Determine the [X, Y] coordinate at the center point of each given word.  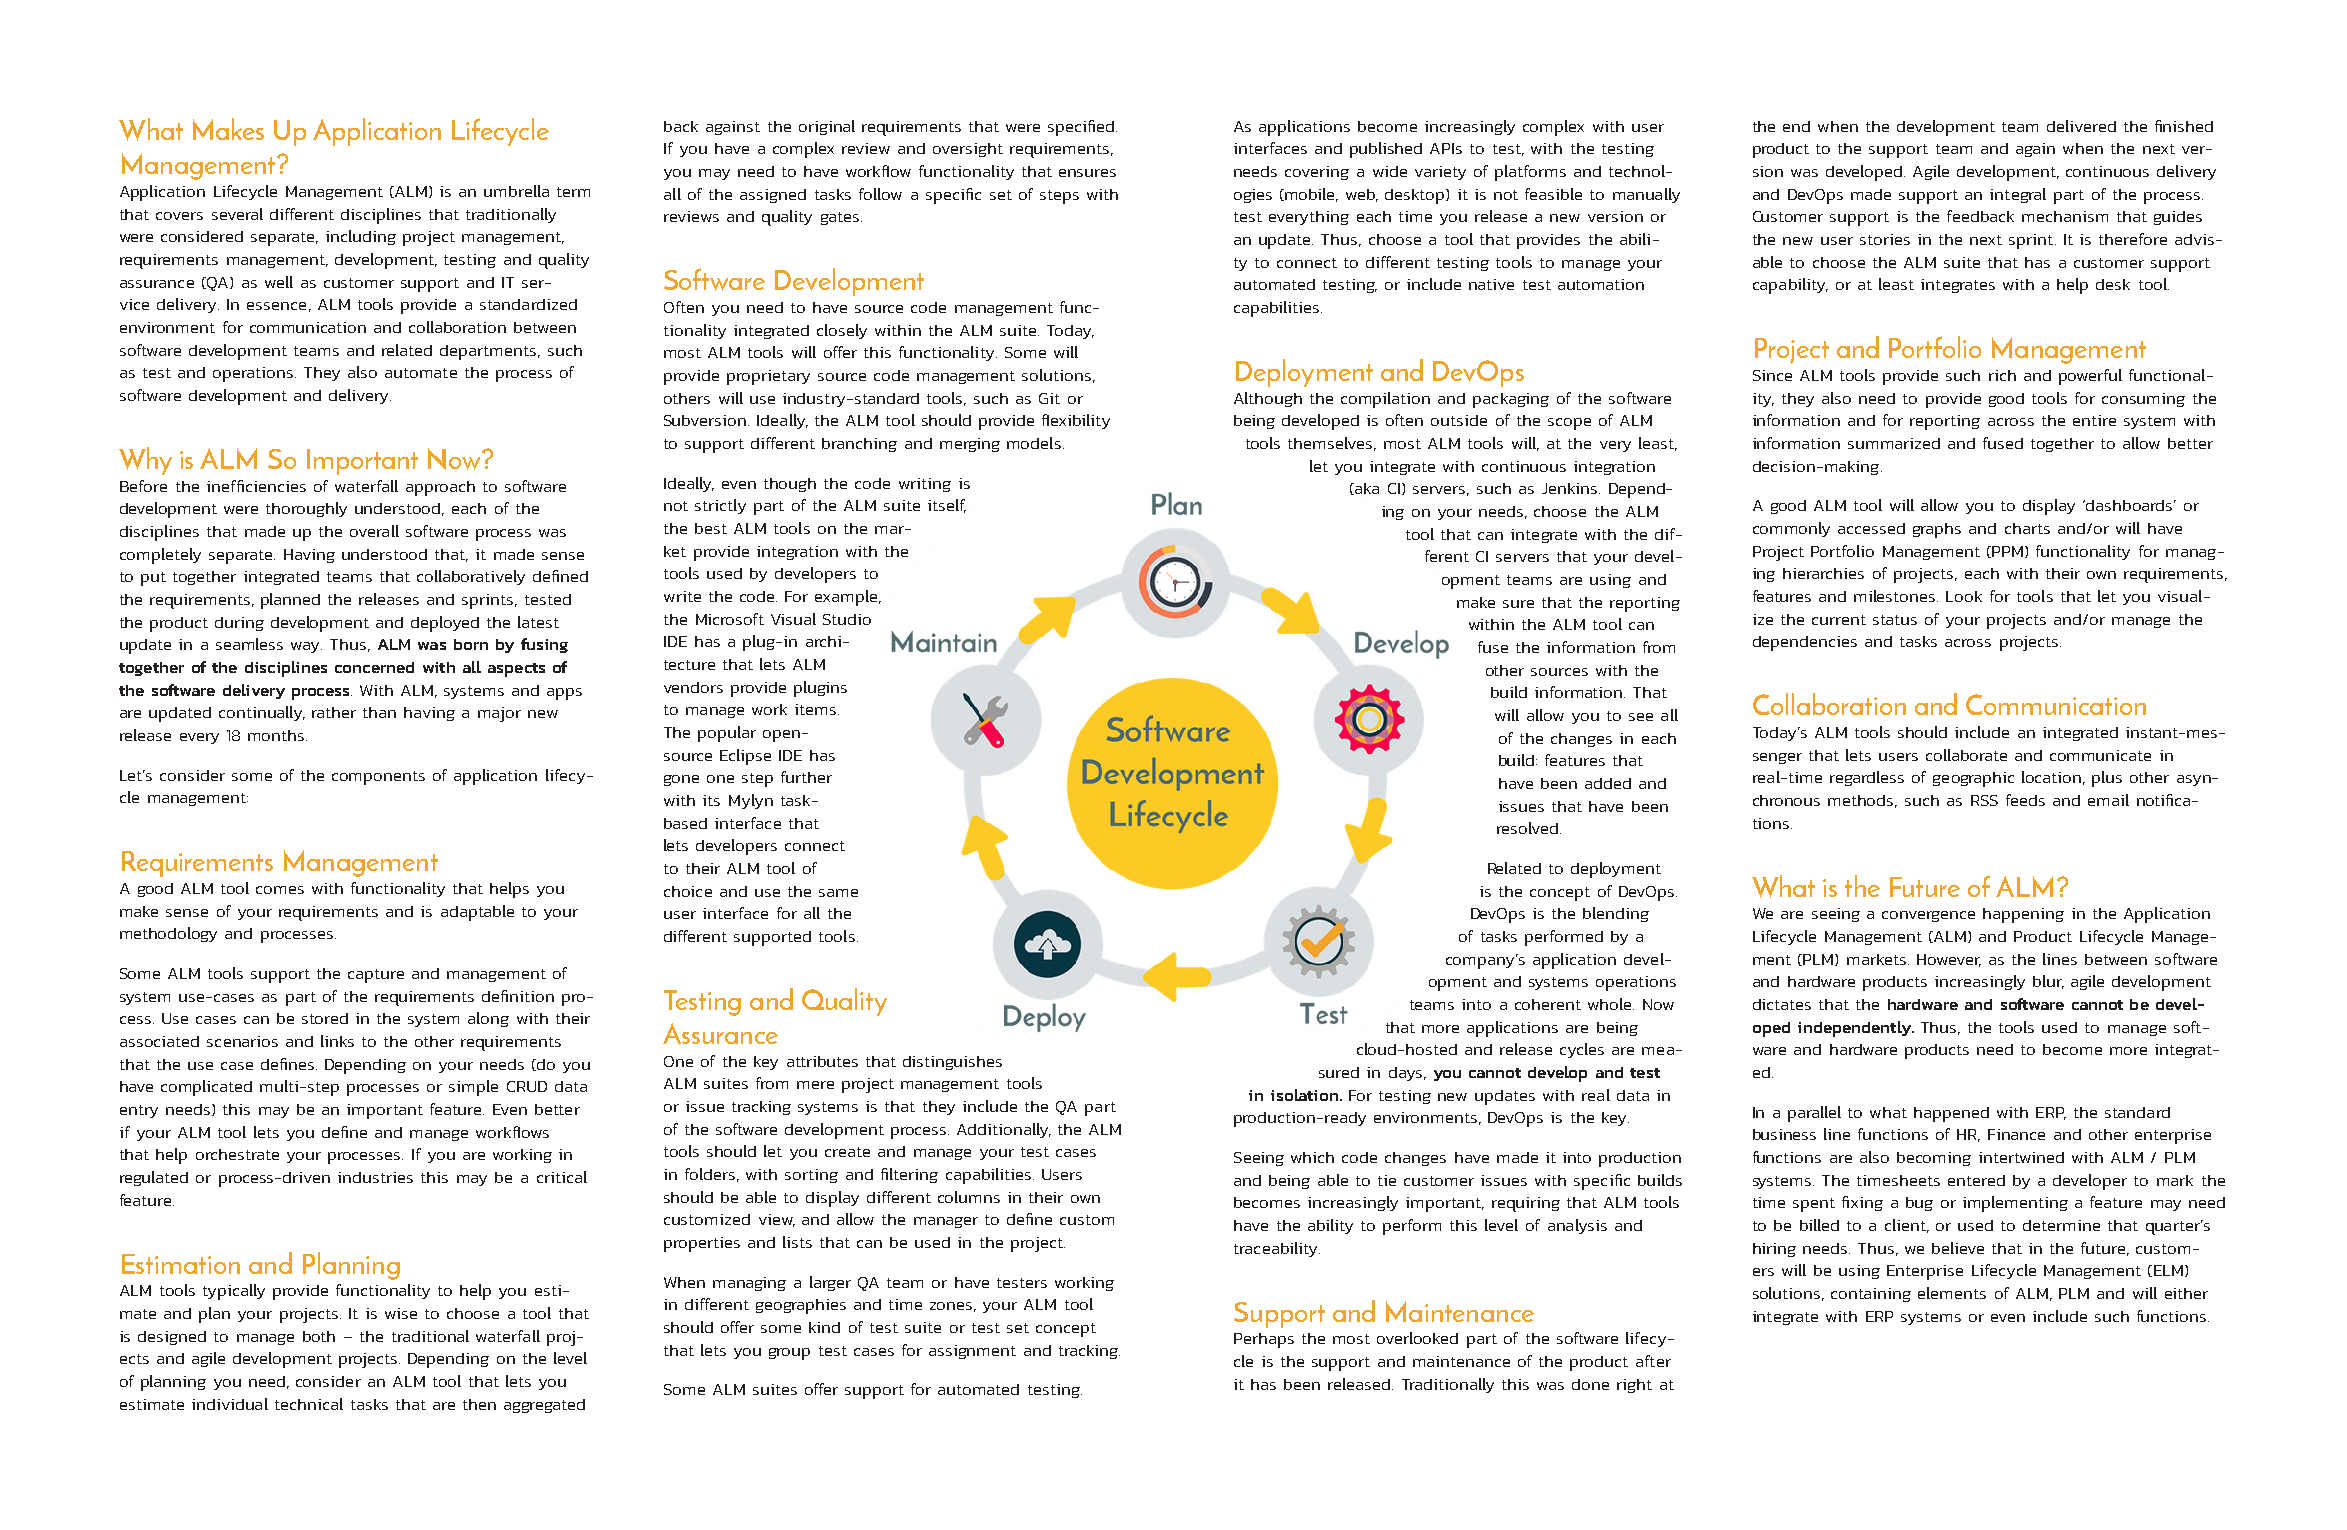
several [237, 214]
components [378, 778]
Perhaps [1264, 1340]
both [319, 1336]
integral [2018, 195]
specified [1082, 128]
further [806, 777]
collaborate [1966, 755]
